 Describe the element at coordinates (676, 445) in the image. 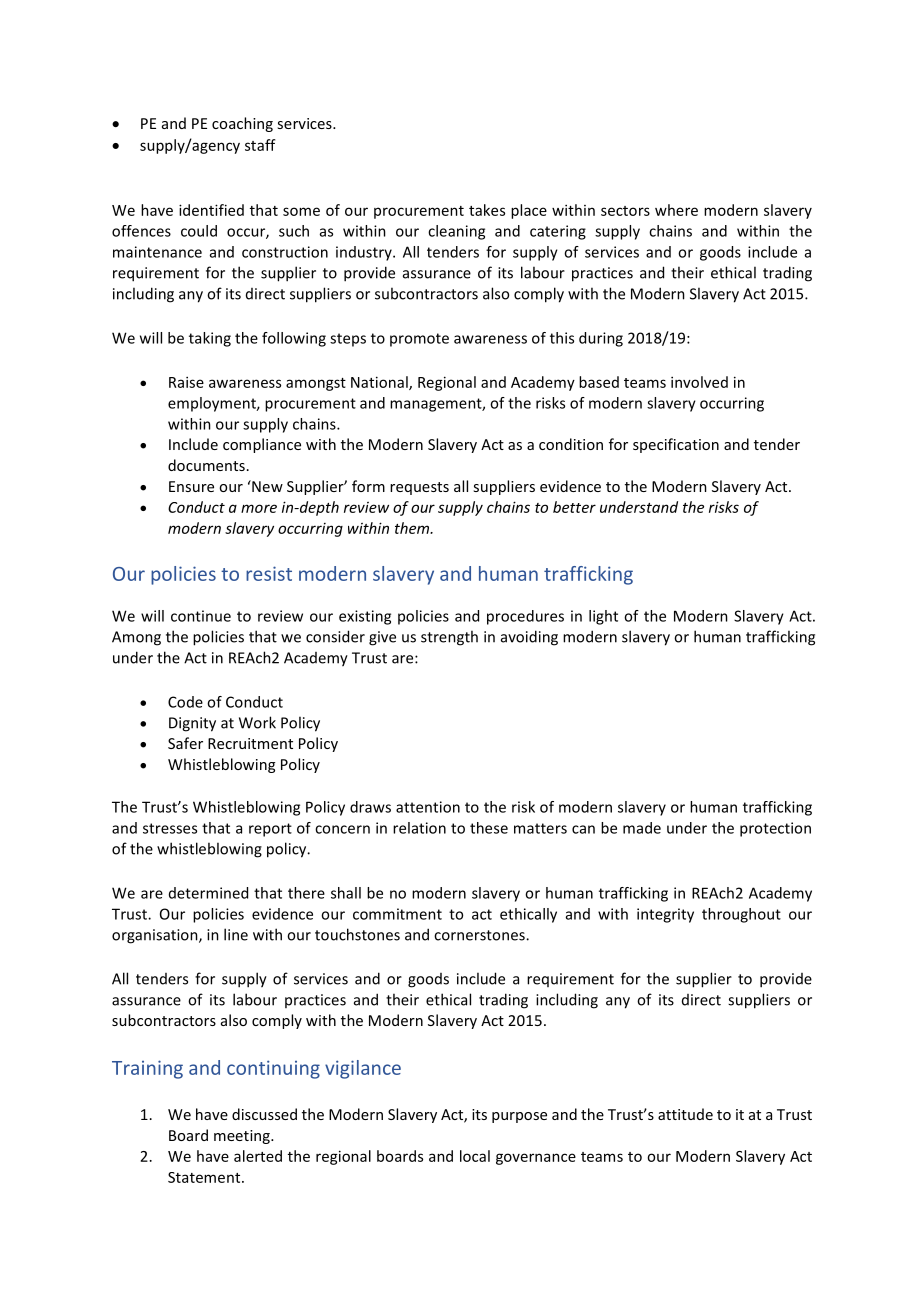

I see `specification` at that location.
